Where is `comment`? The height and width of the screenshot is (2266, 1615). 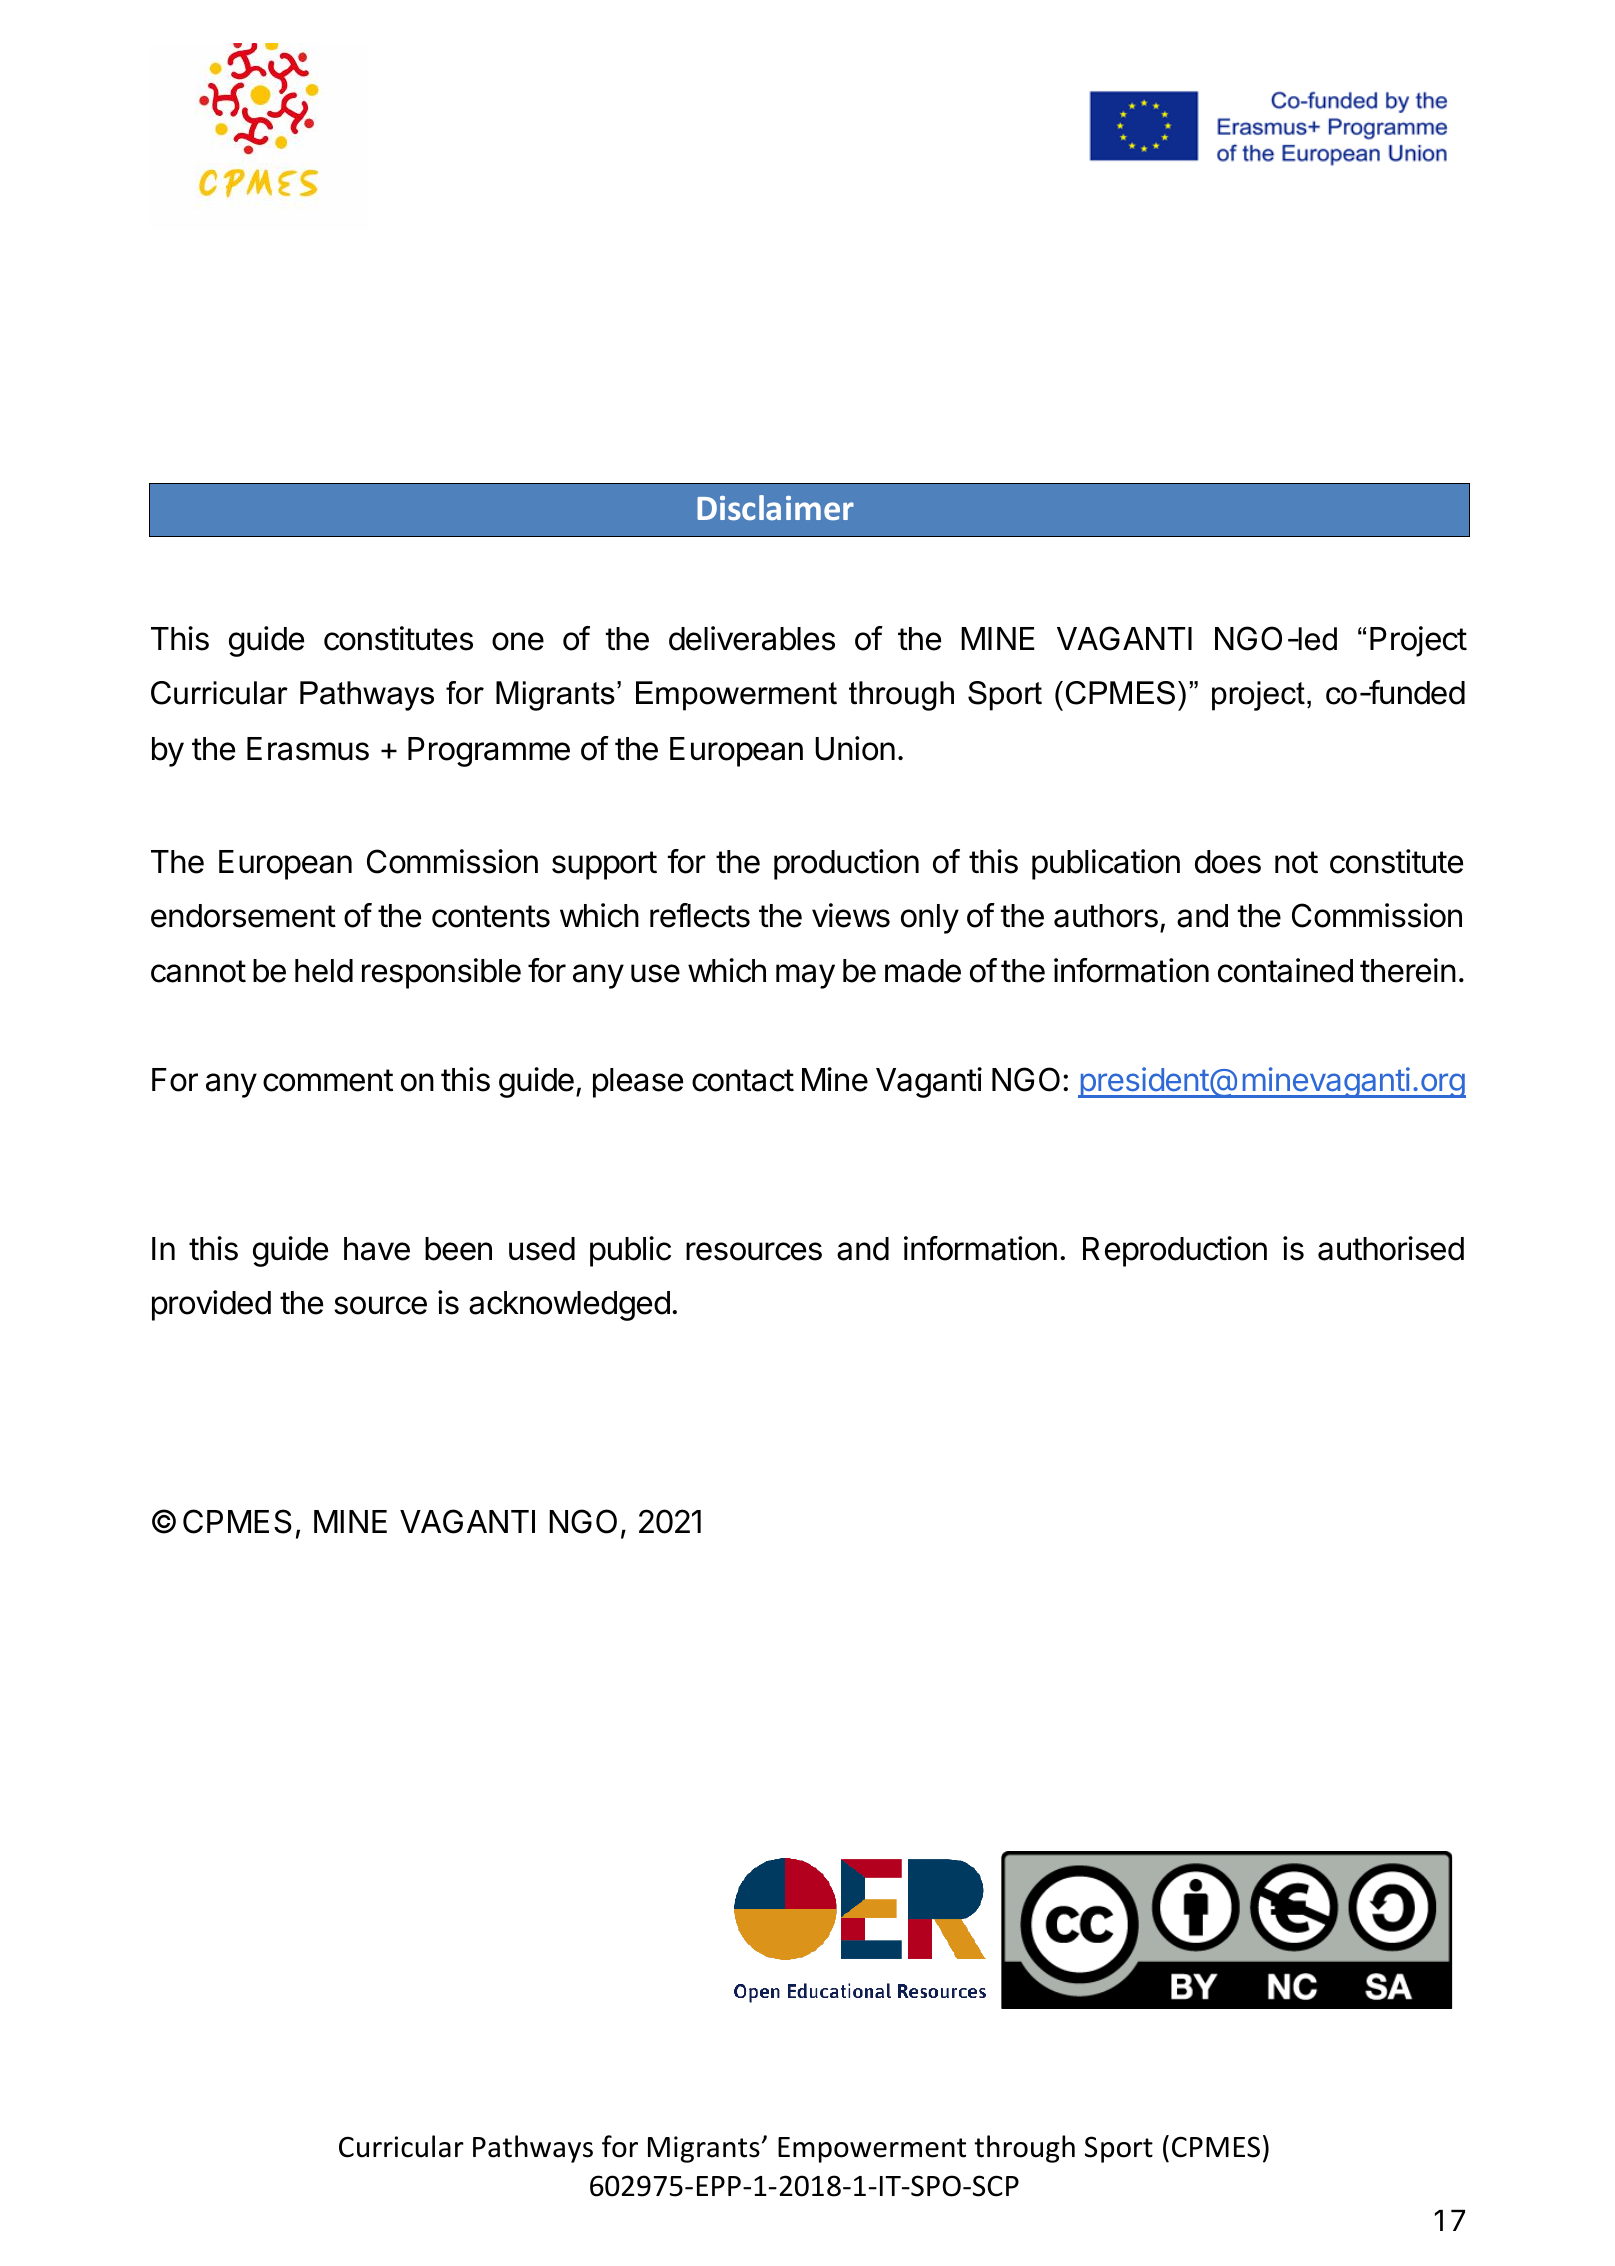
comment is located at coordinates (328, 1080).
